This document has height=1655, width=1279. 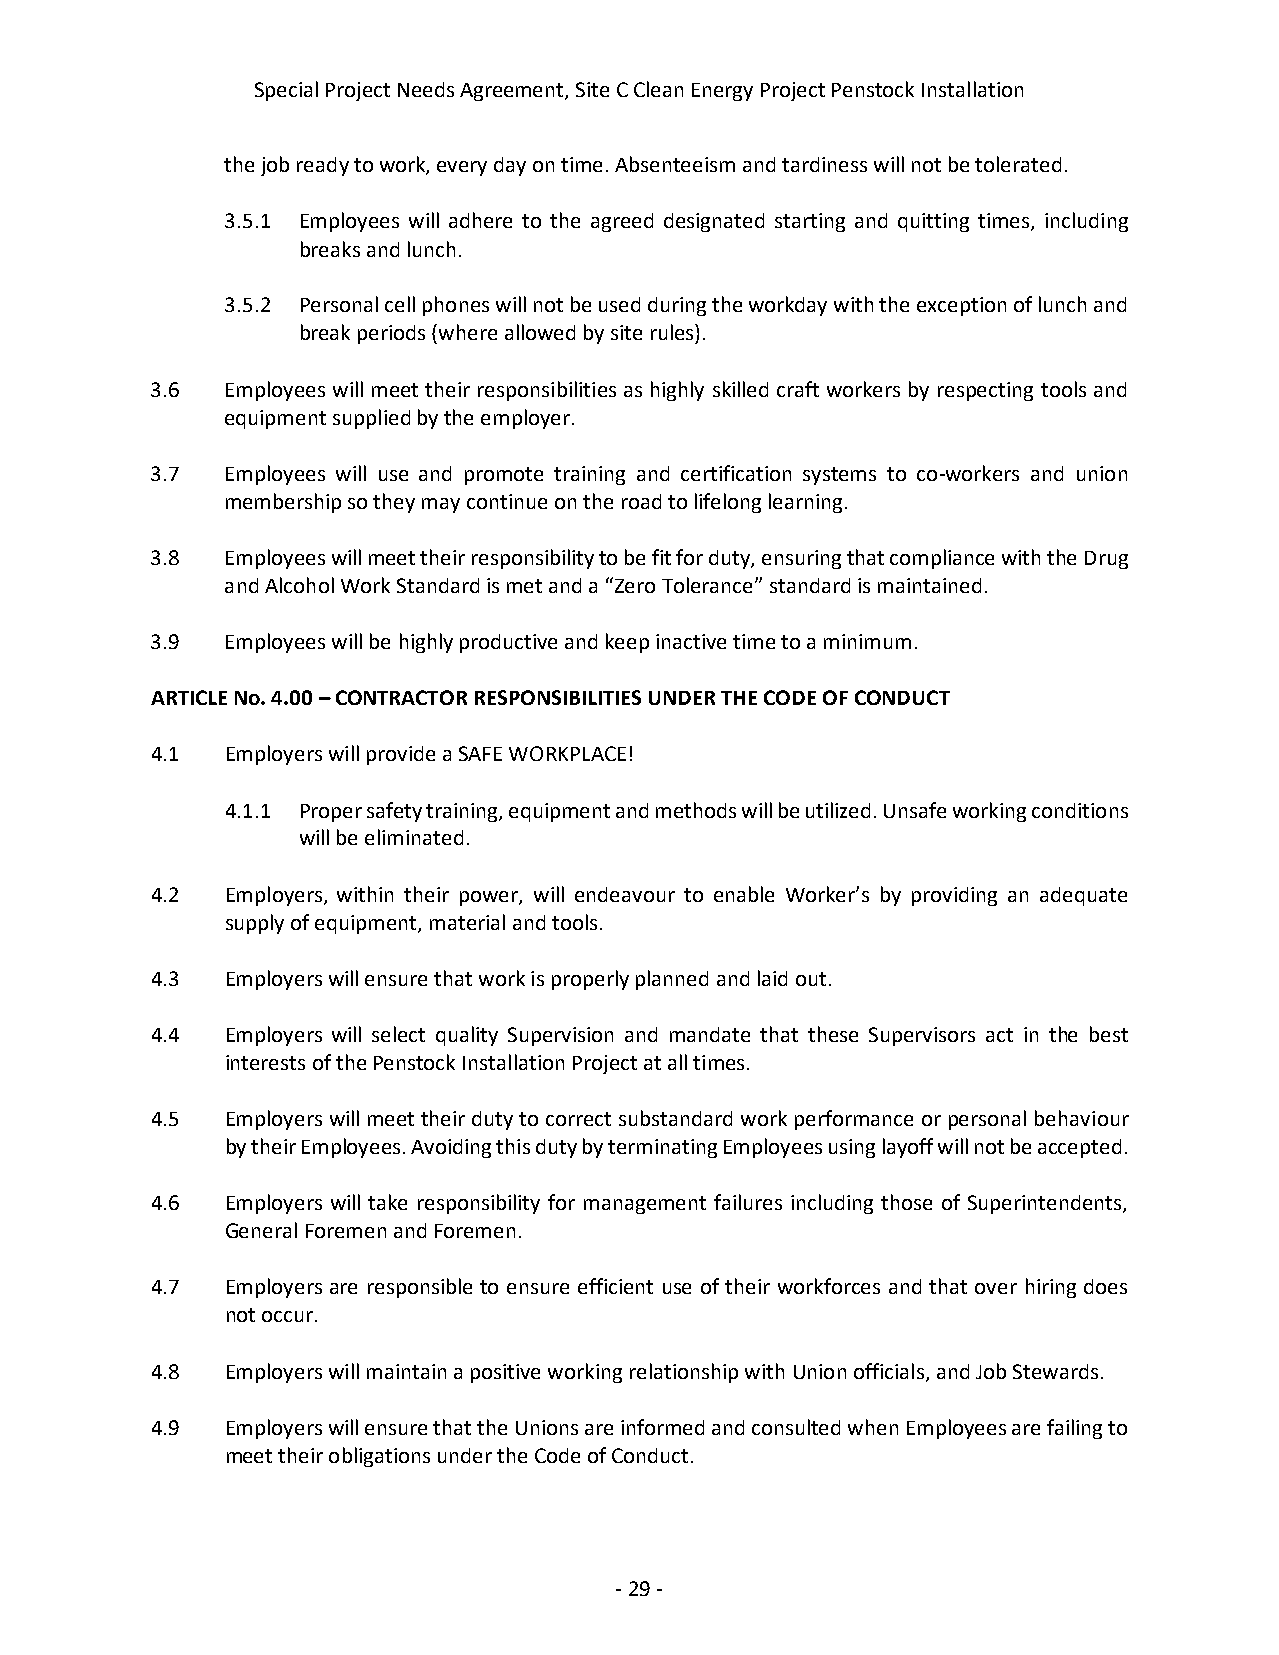 I want to click on supply, so click(x=255, y=924).
